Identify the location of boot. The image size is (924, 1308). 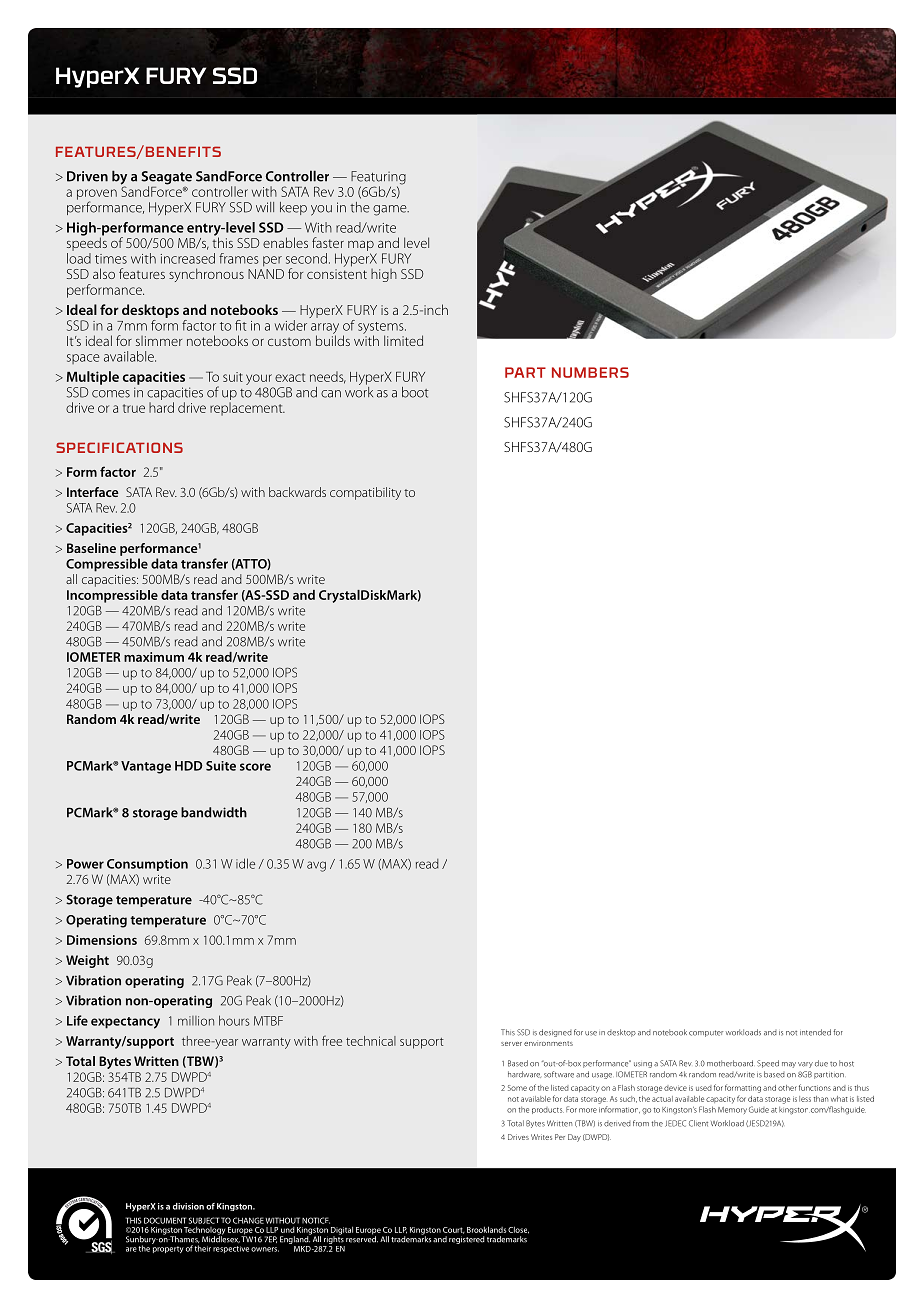
(415, 392).
